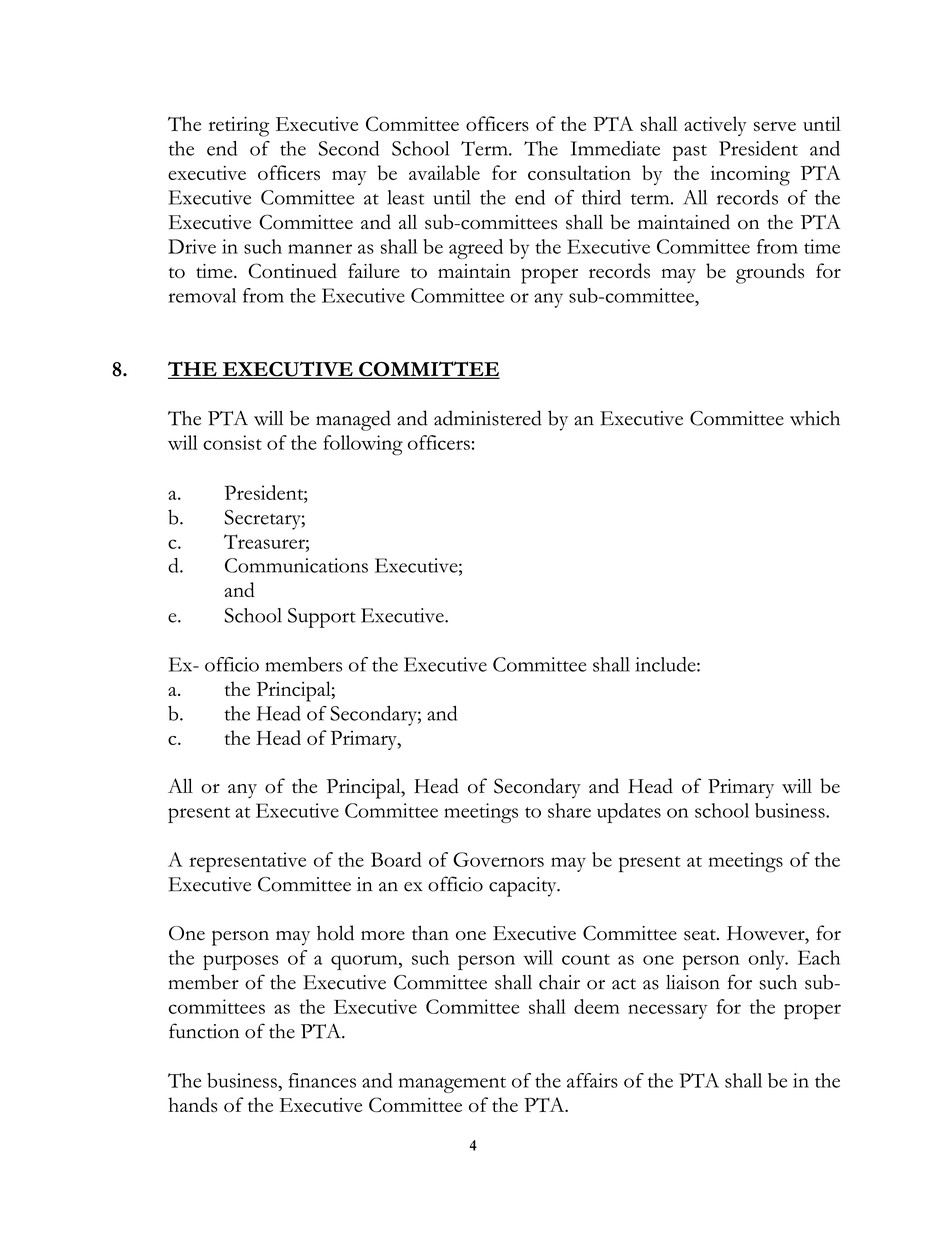  I want to click on incoming, so click(750, 176).
